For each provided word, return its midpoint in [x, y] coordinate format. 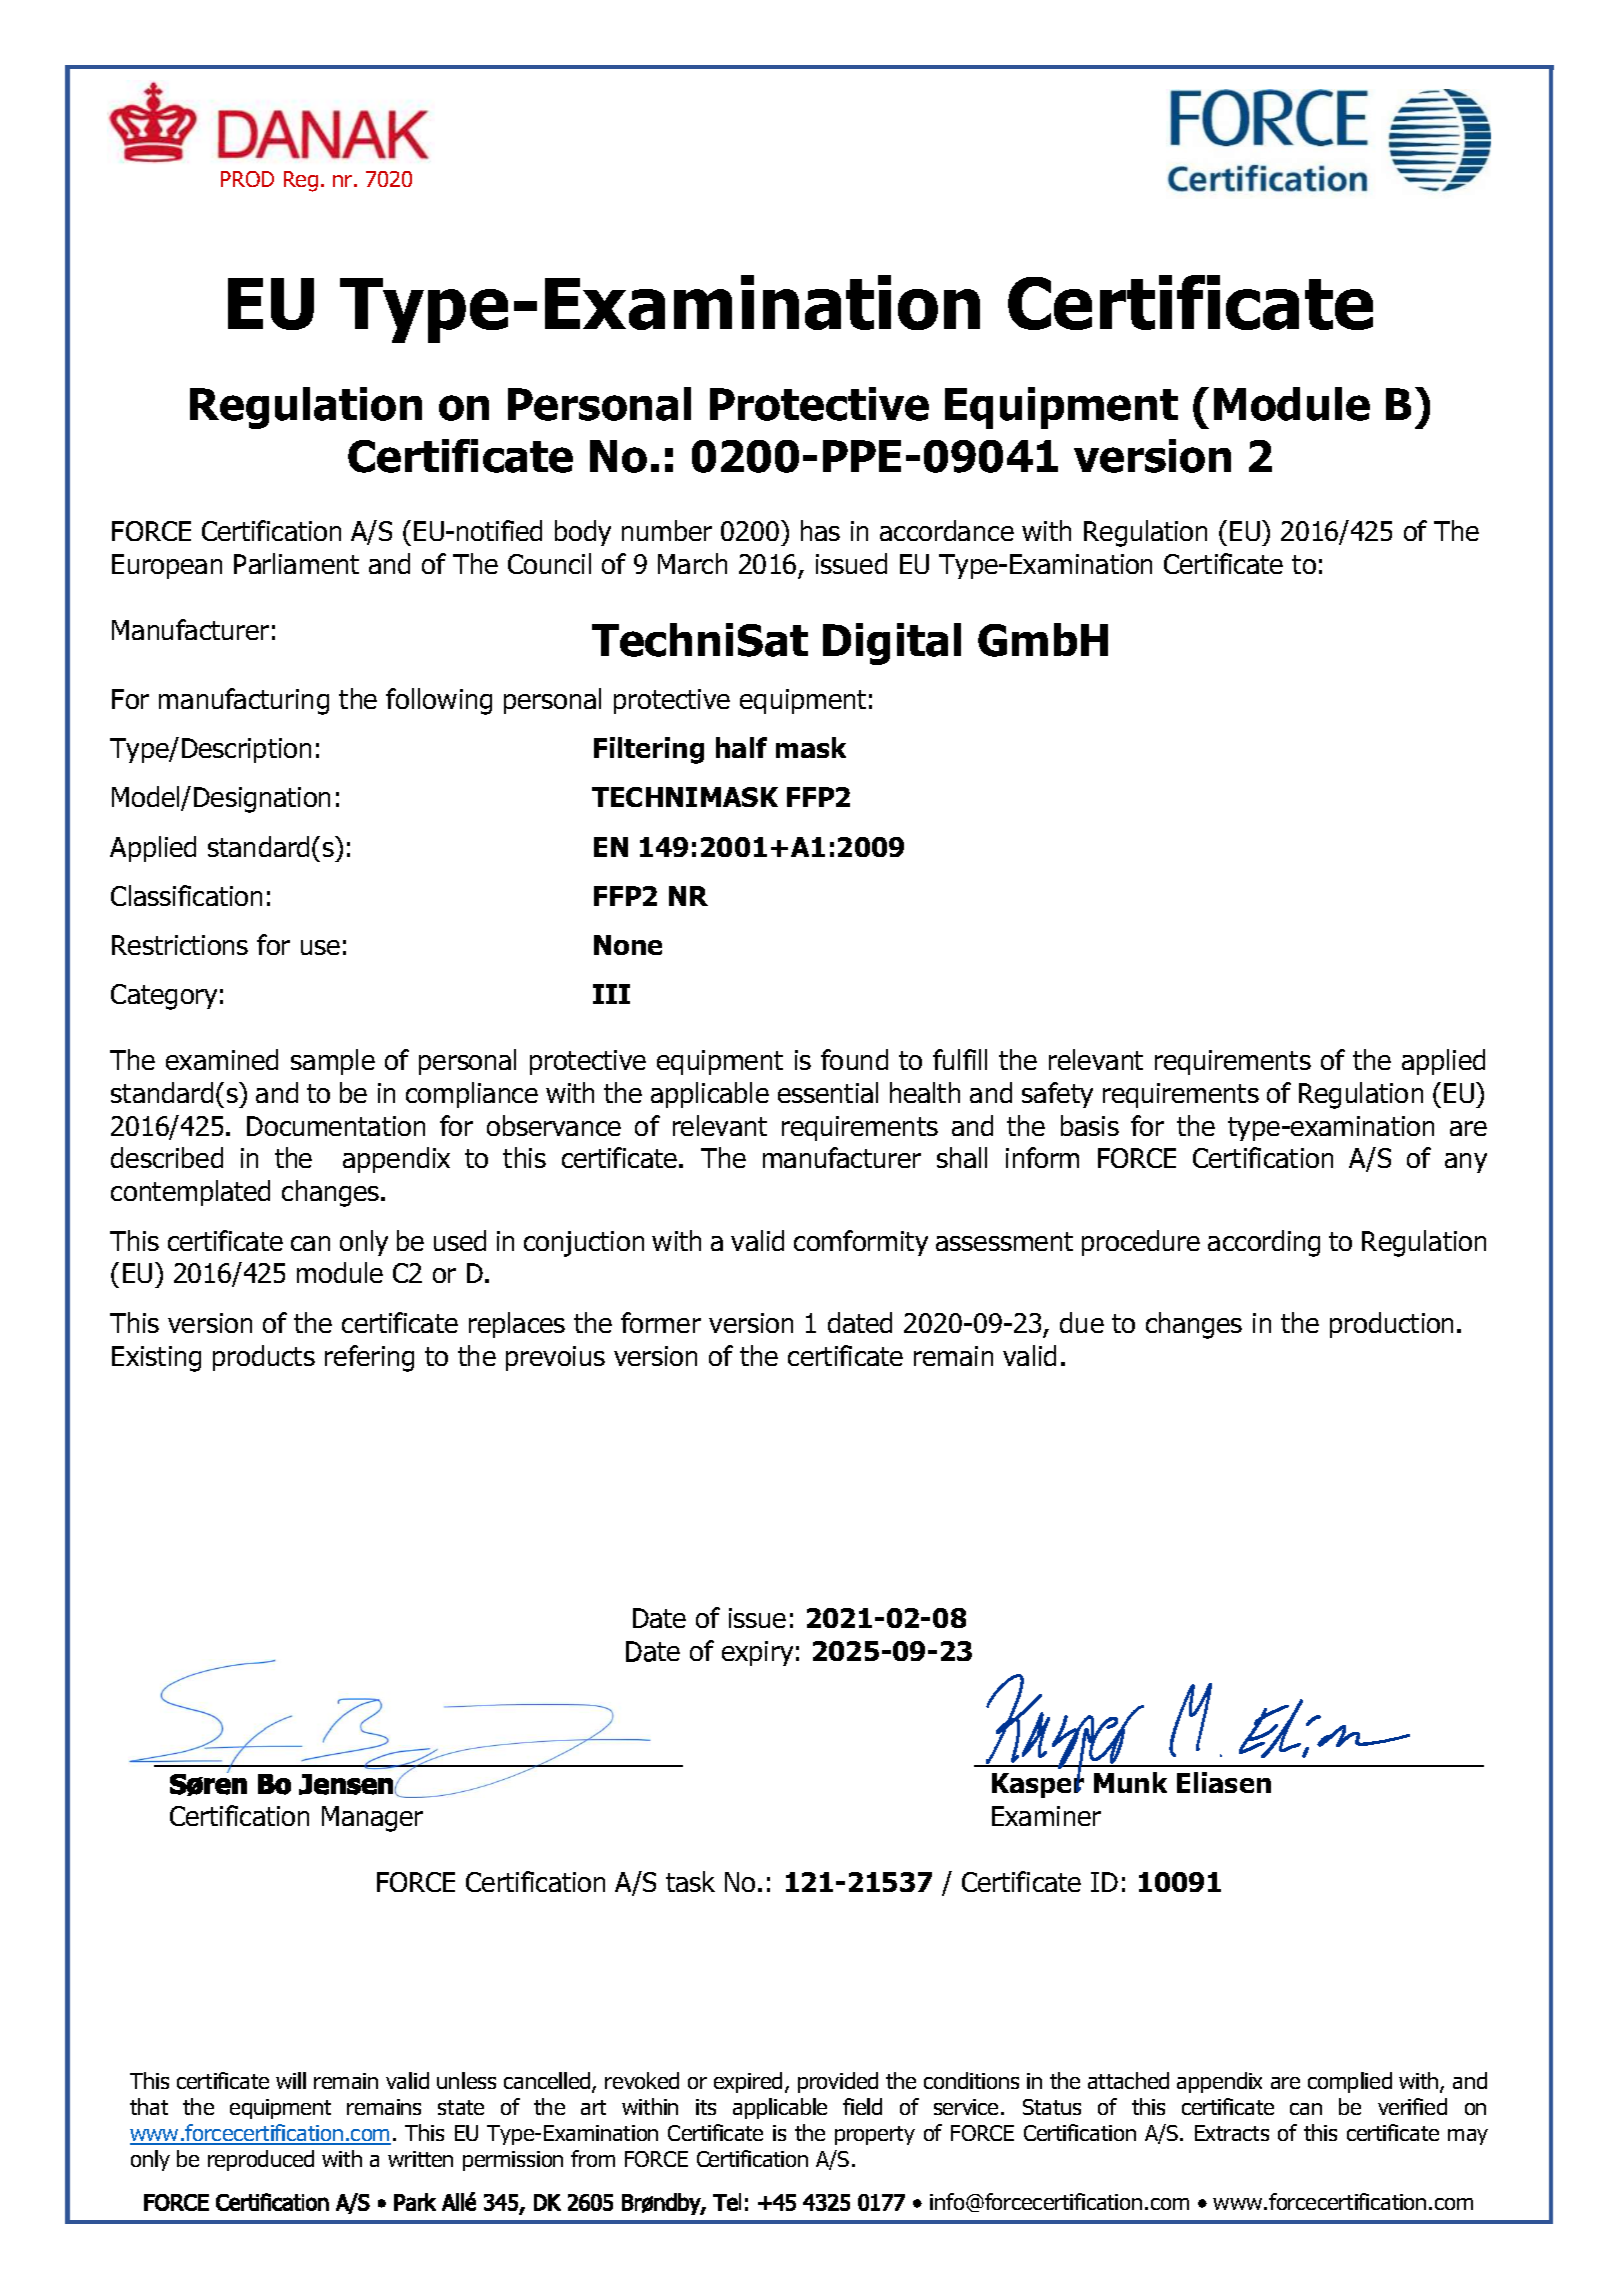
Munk [1130, 1782]
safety [1057, 1095]
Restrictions [180, 945]
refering [369, 1358]
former [661, 1322]
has [820, 530]
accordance [947, 530]
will [291, 2080]
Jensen [347, 1784]
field [862, 2106]
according [1264, 1243]
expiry [757, 1653]
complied [1350, 2082]
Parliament [296, 563]
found [854, 1059]
